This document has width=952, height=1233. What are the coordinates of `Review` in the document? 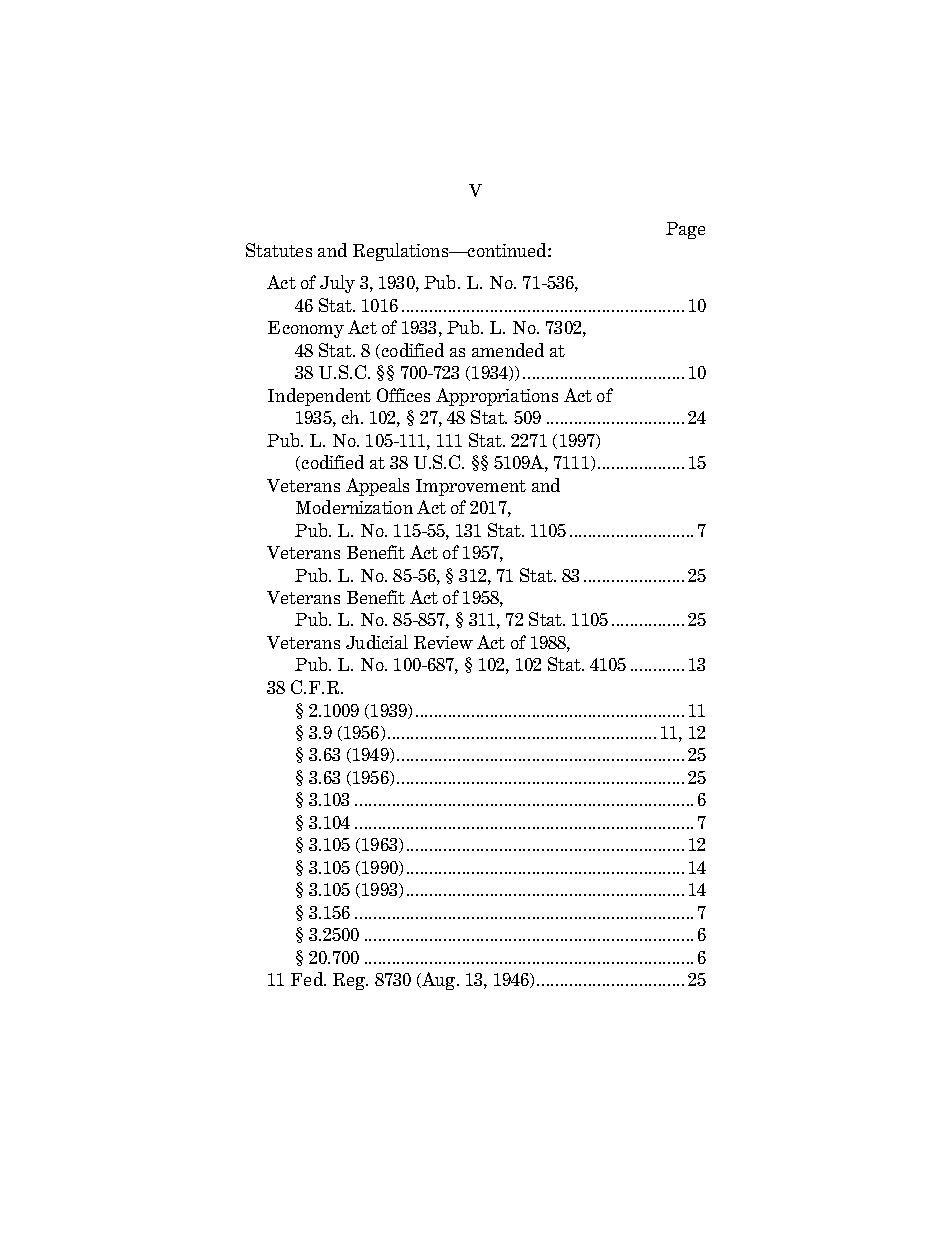 It's located at (443, 642).
